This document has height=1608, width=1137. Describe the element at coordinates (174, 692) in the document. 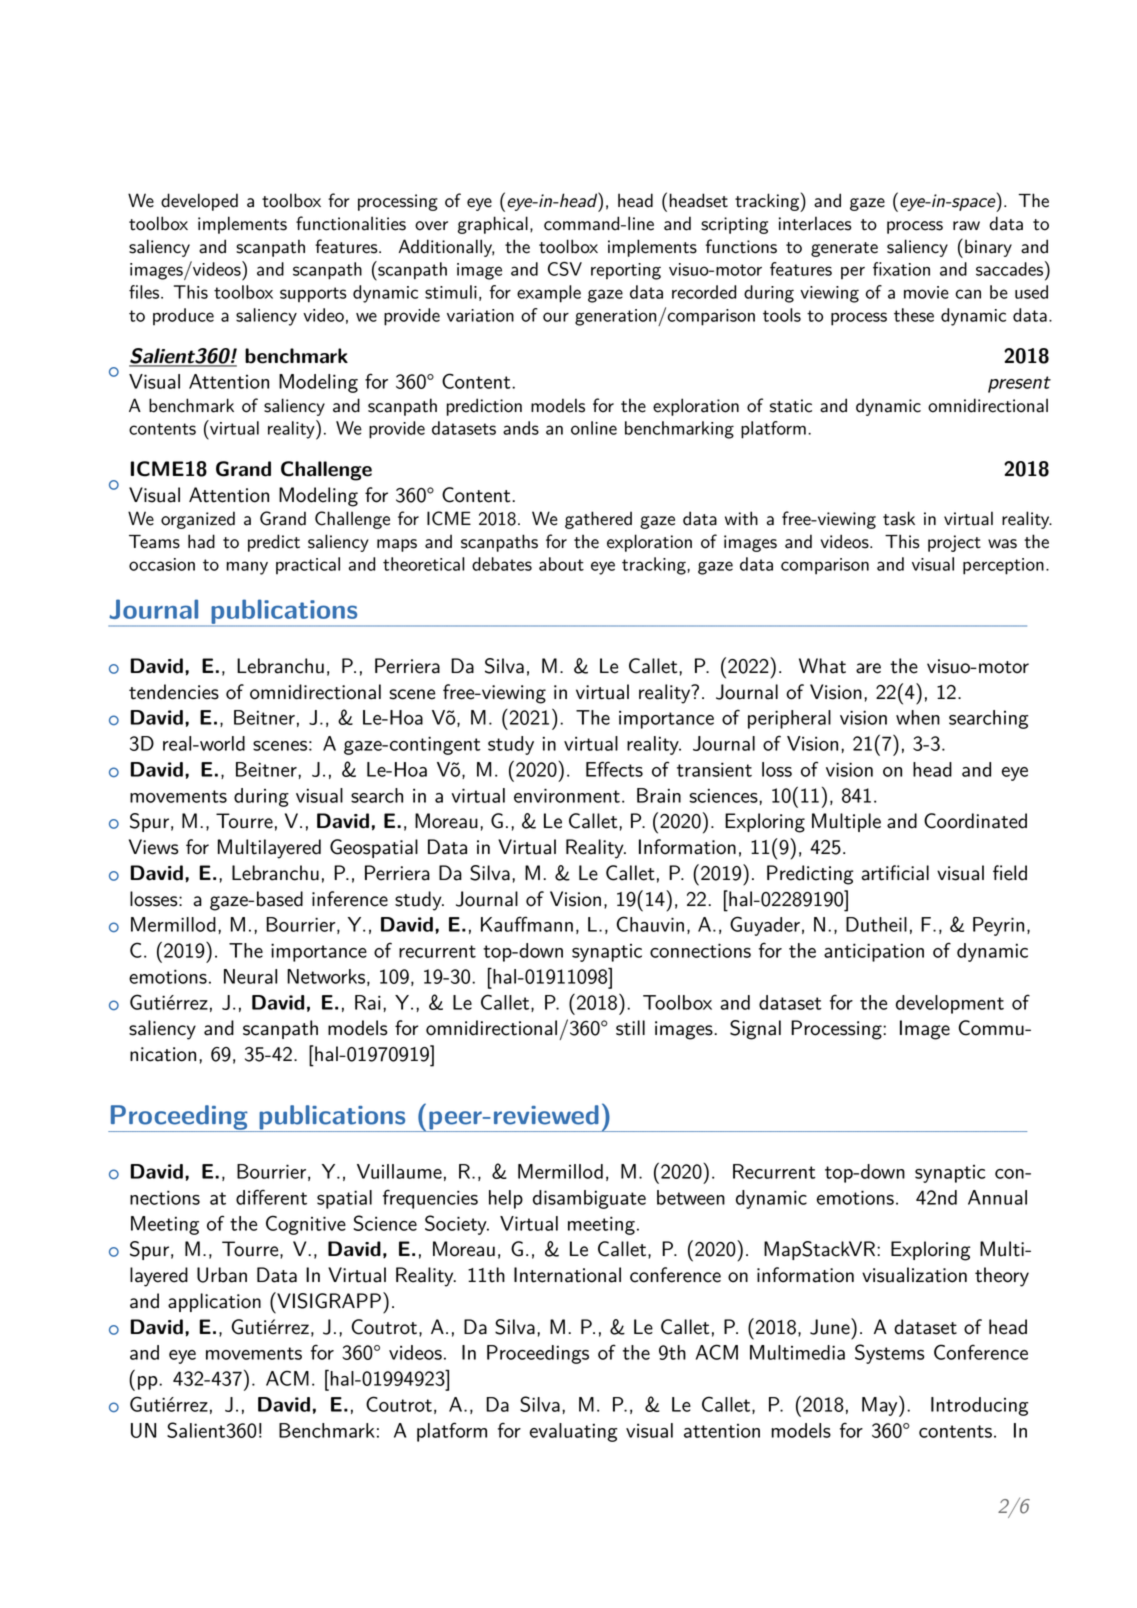

I see `tendencies` at that location.
